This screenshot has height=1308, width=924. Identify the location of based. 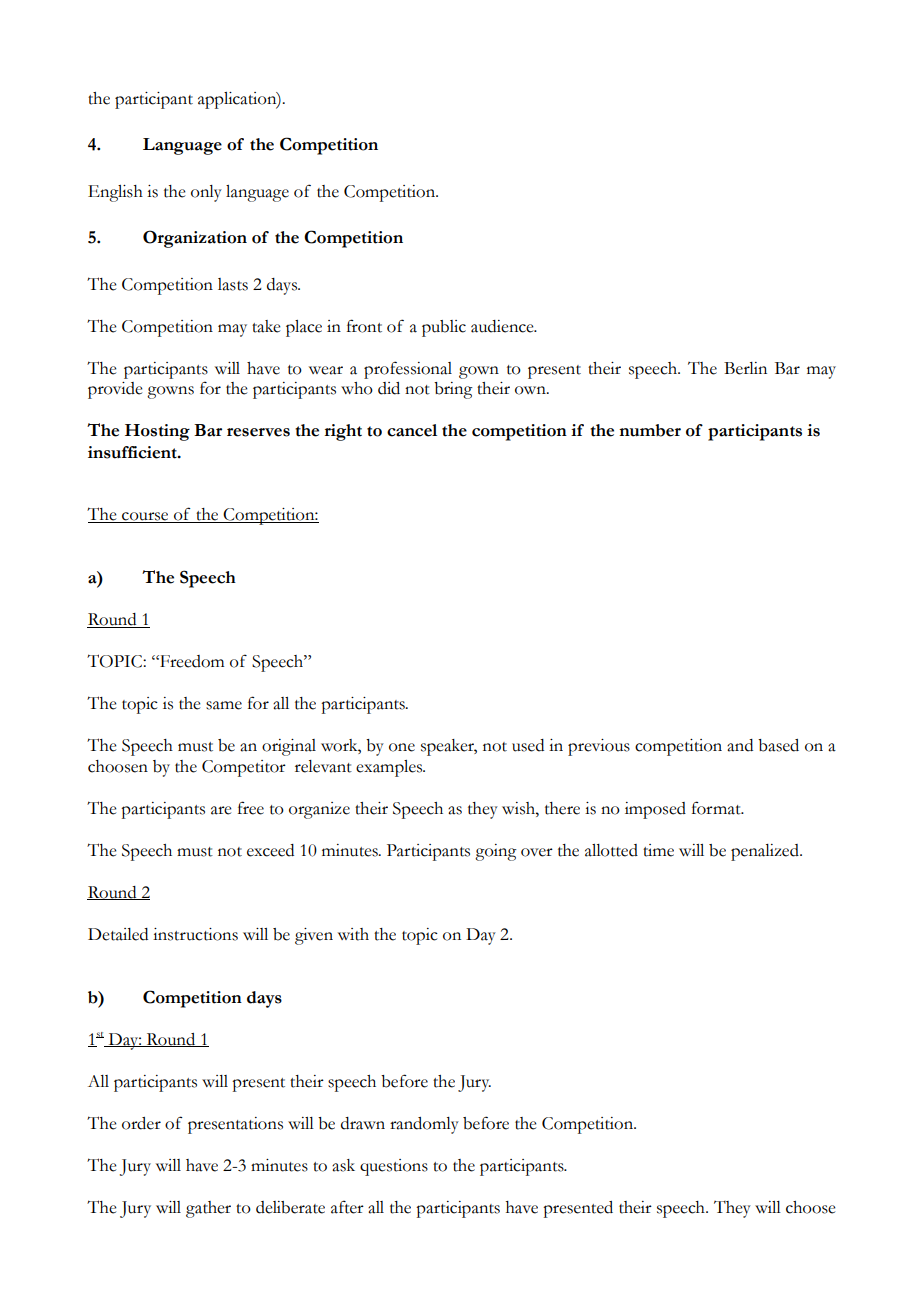
(778, 745).
